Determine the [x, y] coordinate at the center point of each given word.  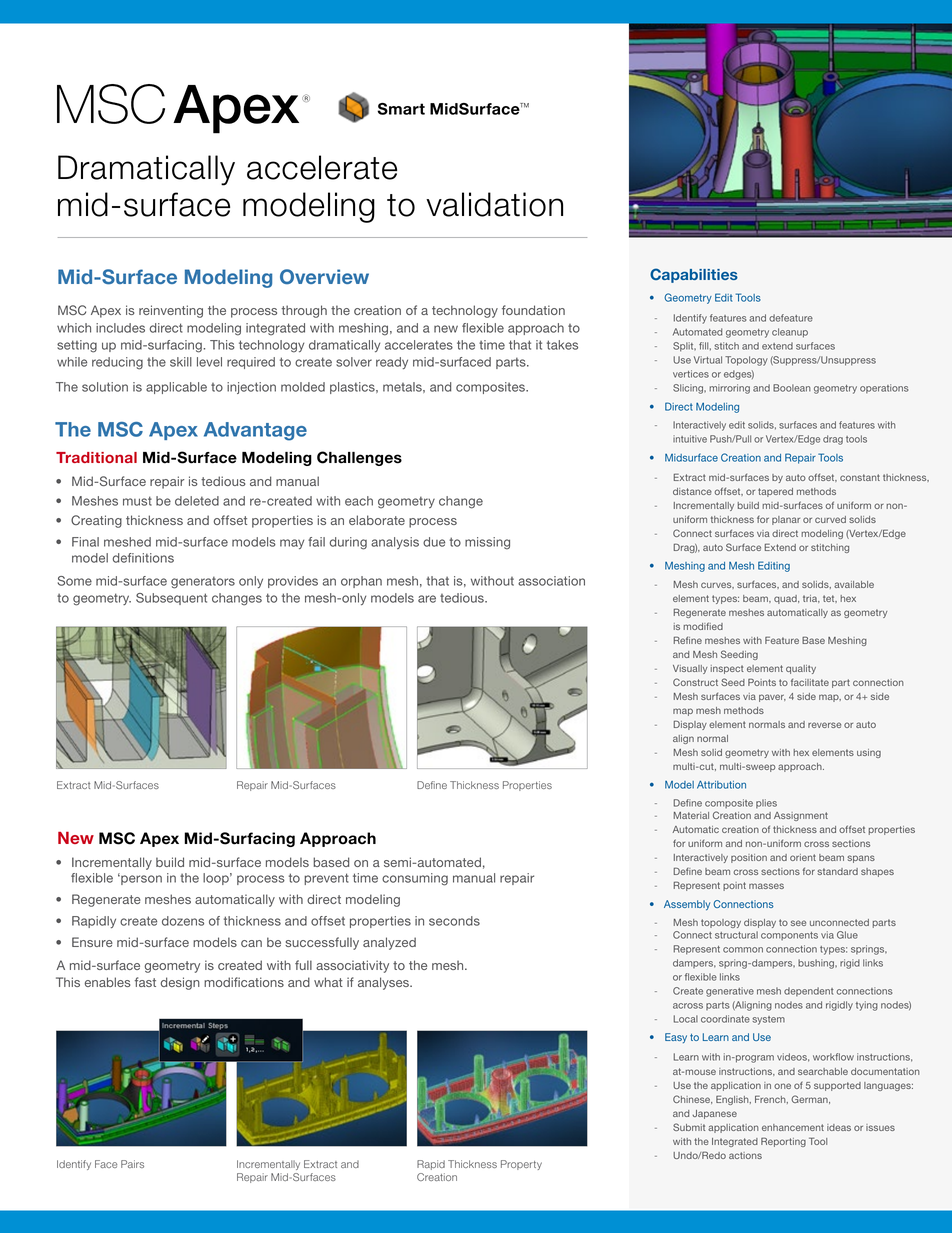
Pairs [132, 1164]
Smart [401, 109]
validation [494, 204]
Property [521, 1165]
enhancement [793, 1127]
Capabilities [694, 275]
